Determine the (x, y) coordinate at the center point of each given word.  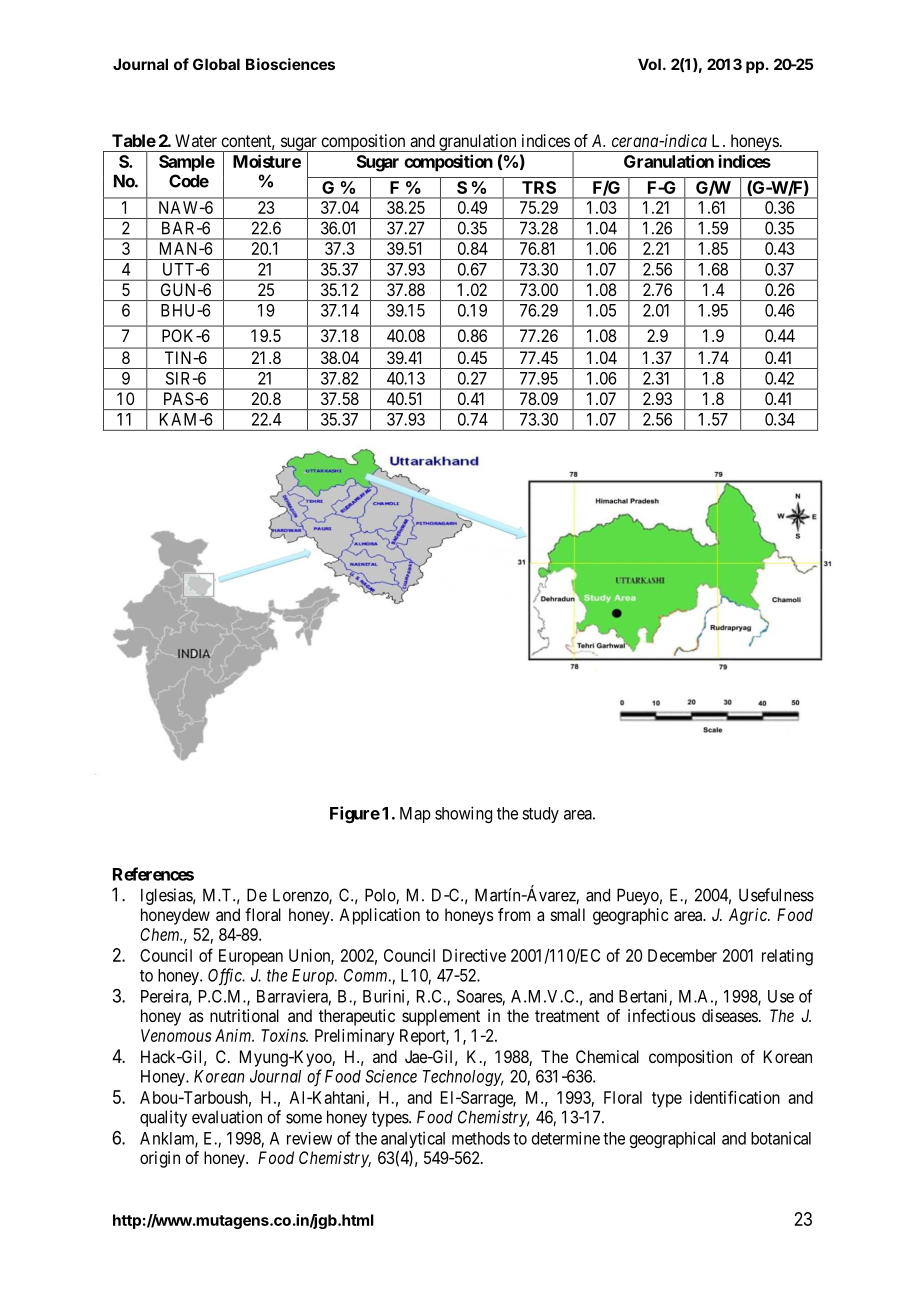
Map (415, 815)
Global (216, 64)
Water (196, 140)
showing (463, 814)
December (682, 955)
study (540, 815)
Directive (474, 955)
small (568, 914)
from (514, 914)
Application (379, 916)
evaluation (227, 1117)
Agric (749, 916)
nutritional (244, 1015)
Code (189, 181)
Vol (649, 64)
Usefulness (776, 895)
